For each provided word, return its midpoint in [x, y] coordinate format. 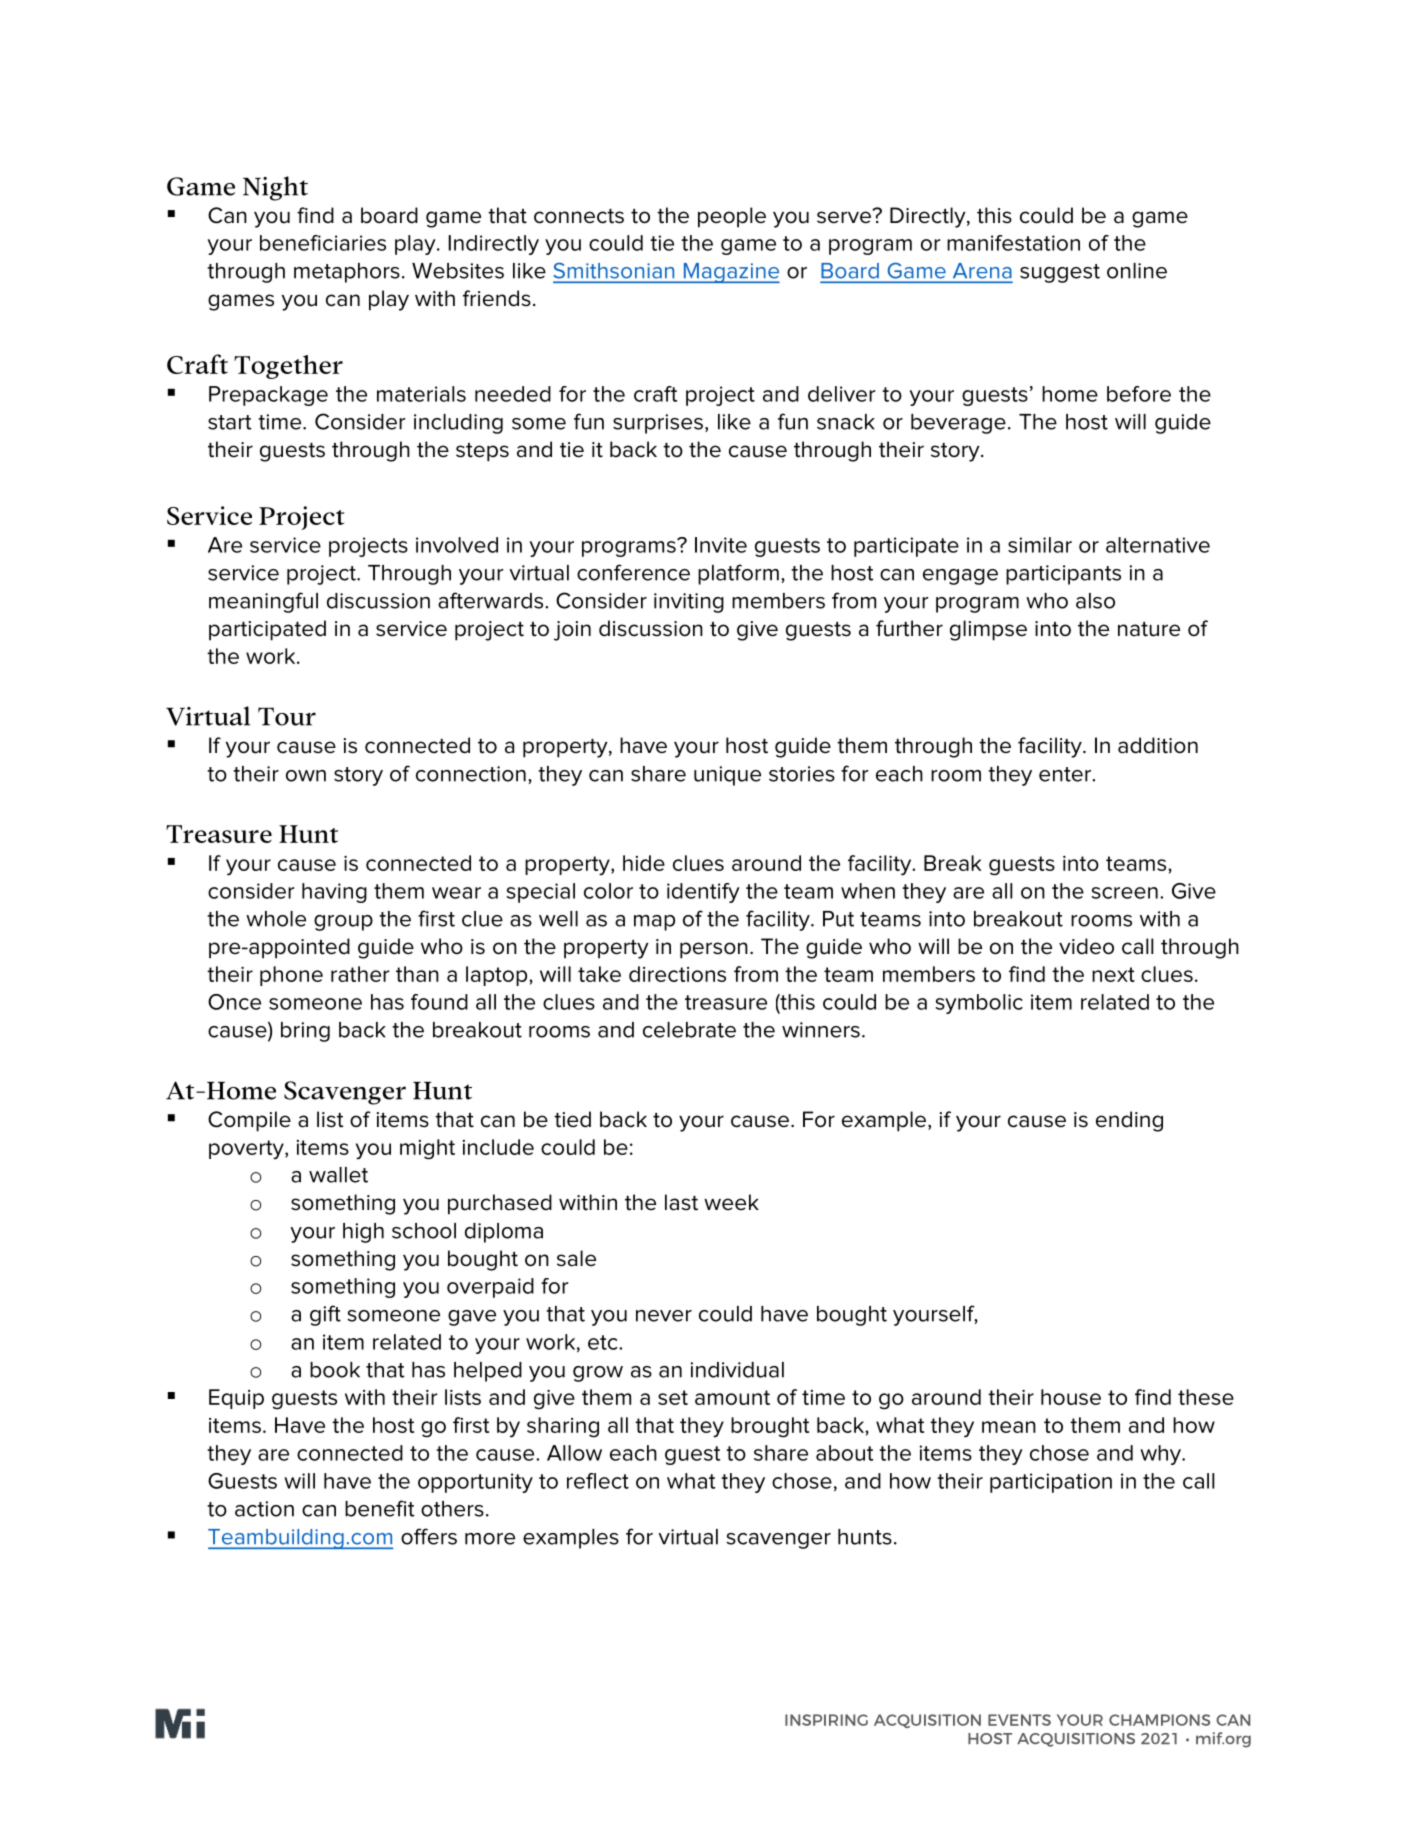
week [731, 1202]
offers [429, 1536]
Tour [287, 716]
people [732, 217]
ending [1129, 1121]
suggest [1060, 273]
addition [1158, 745]
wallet [338, 1175]
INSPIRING [826, 1720]
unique [727, 776]
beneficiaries [323, 243]
